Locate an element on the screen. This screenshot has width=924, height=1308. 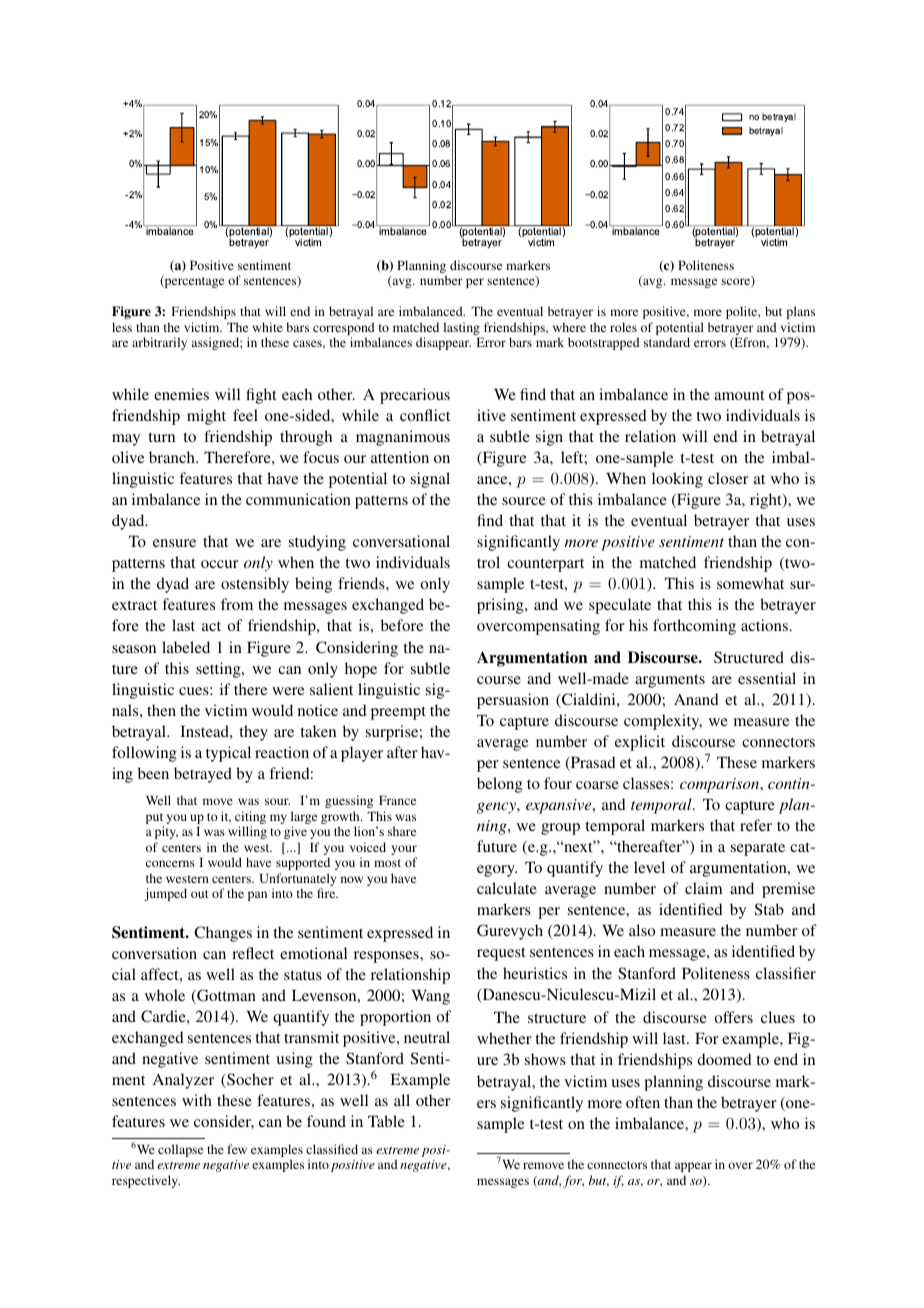
studying is located at coordinates (317, 543).
